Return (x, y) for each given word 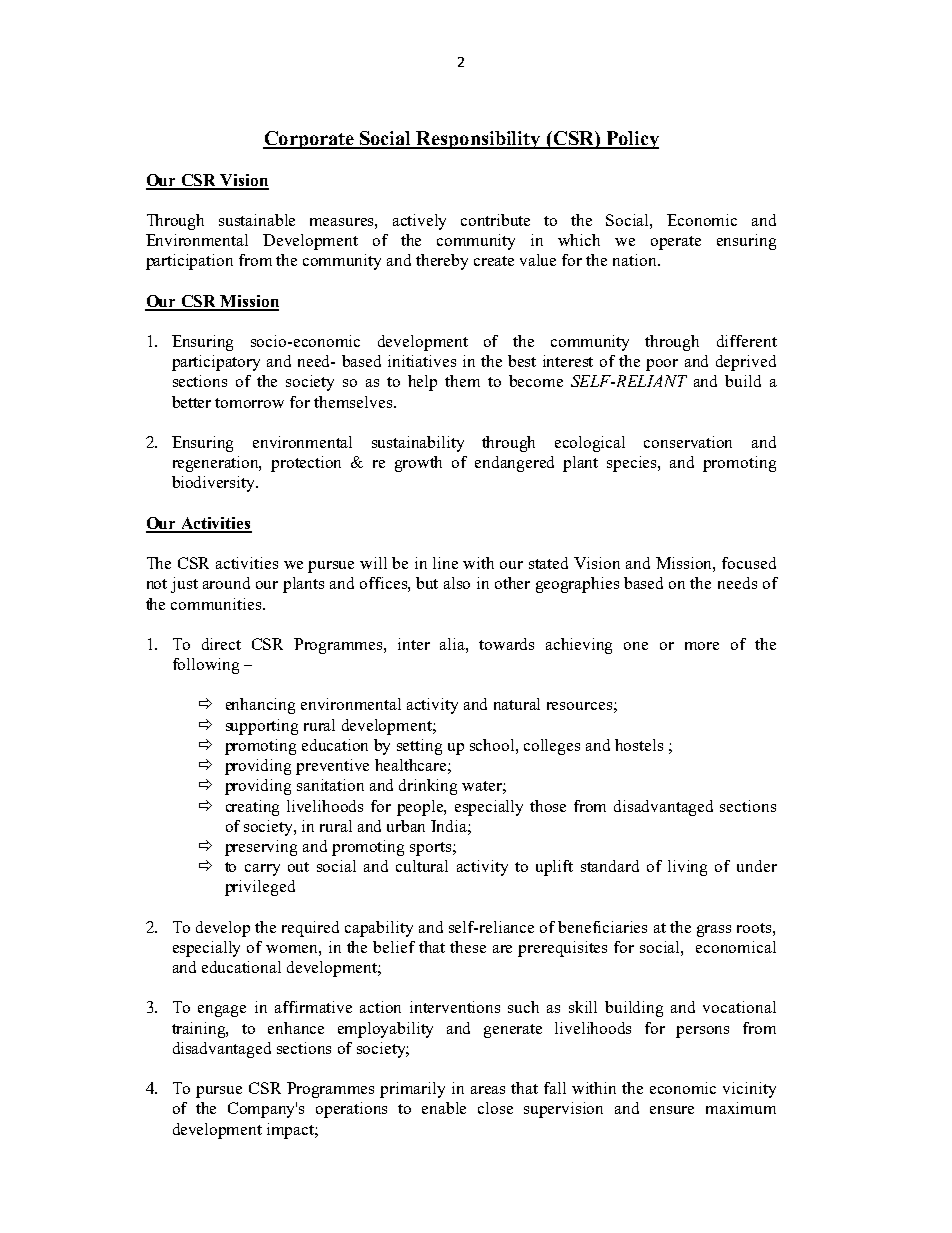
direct (221, 644)
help (422, 383)
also (457, 583)
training (200, 1030)
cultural (422, 866)
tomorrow (249, 403)
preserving (261, 848)
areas (488, 1090)
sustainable (257, 220)
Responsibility (479, 140)
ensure (672, 1110)
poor (662, 365)
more (702, 646)
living (687, 868)
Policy (631, 140)
